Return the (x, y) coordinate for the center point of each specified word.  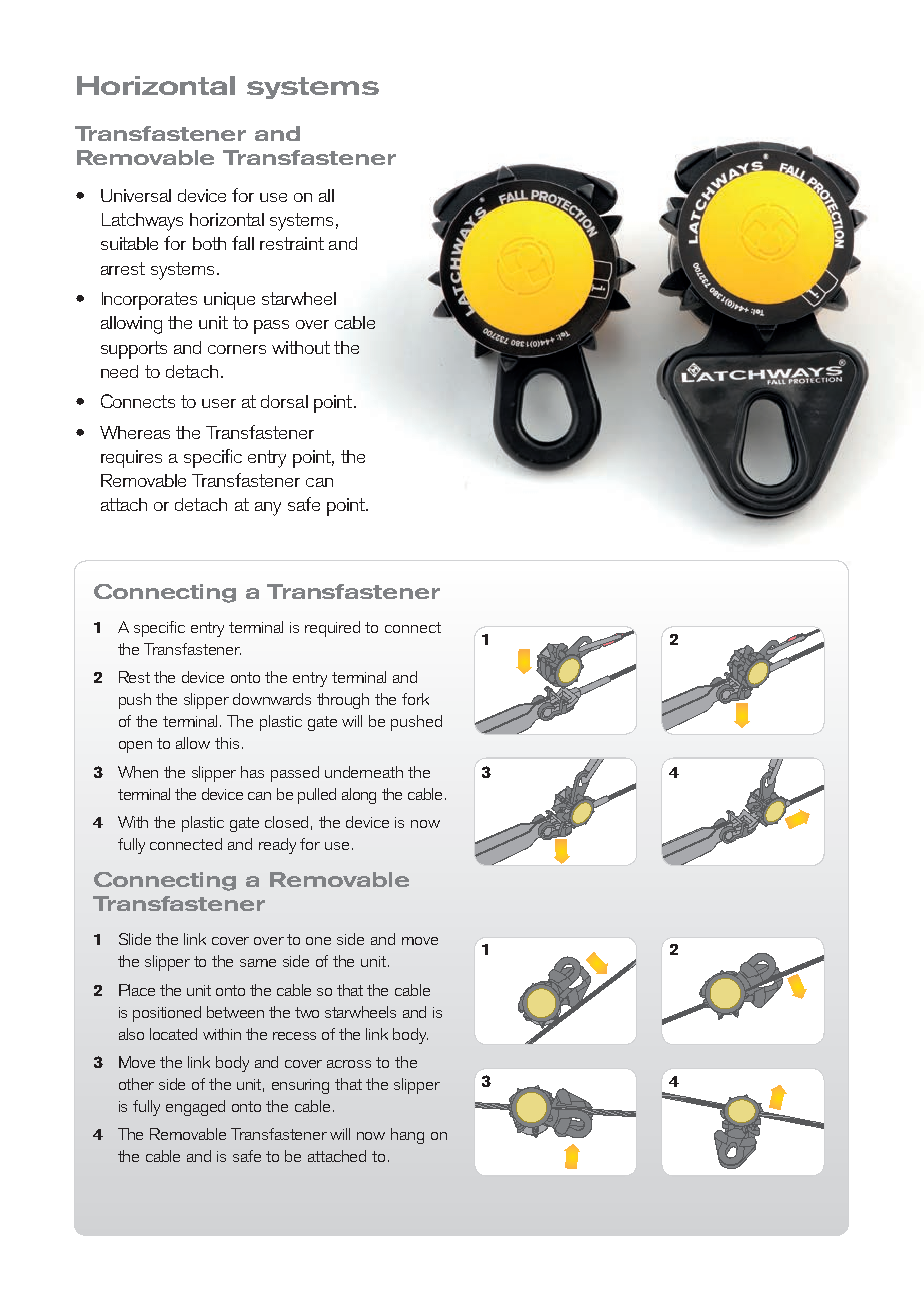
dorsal (284, 401)
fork (415, 699)
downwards (272, 699)
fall (243, 243)
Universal (136, 195)
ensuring (300, 1086)
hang (407, 1136)
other (136, 1084)
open (135, 747)
